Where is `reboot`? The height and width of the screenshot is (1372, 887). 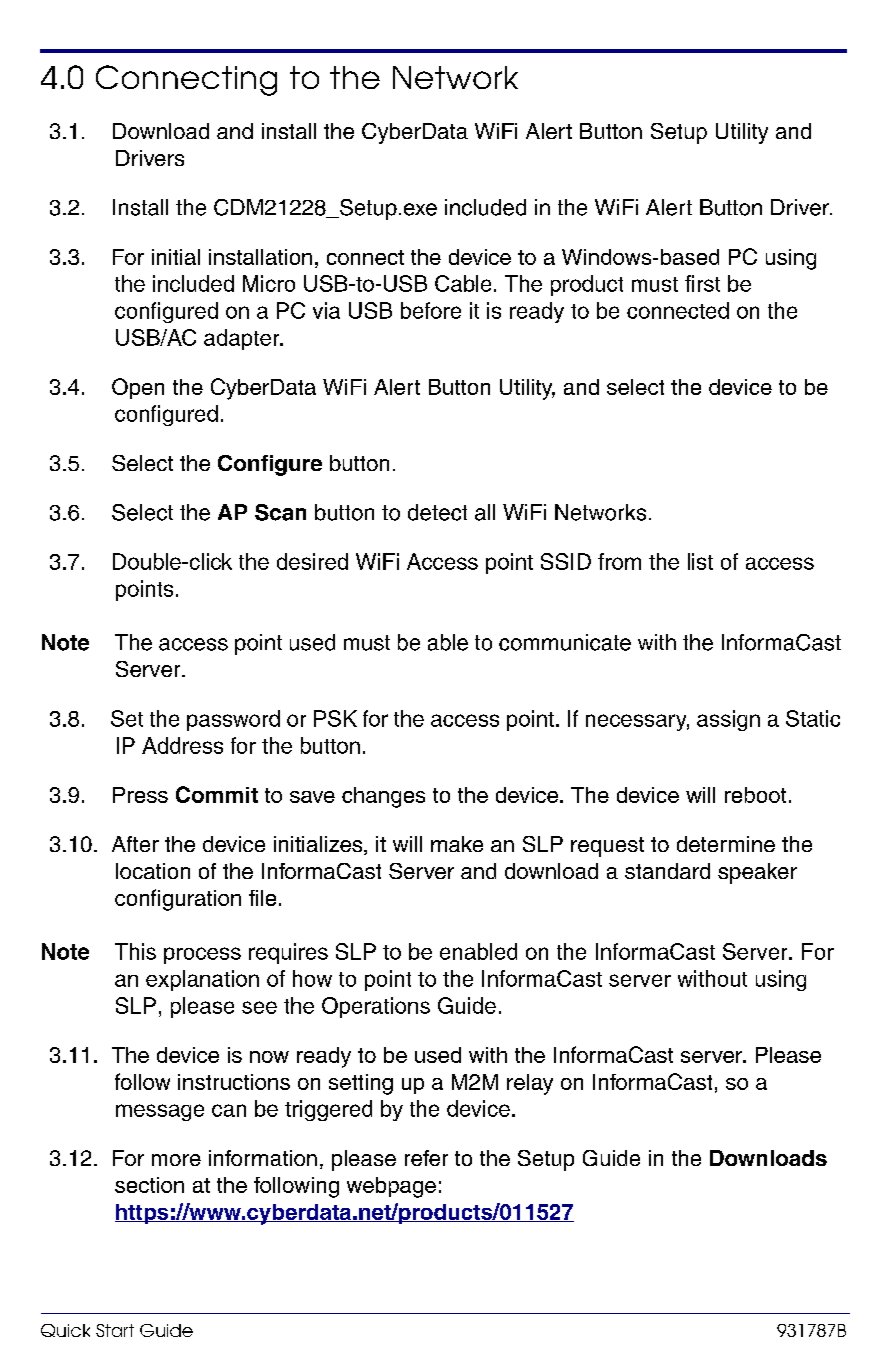 reboot is located at coordinates (755, 795).
